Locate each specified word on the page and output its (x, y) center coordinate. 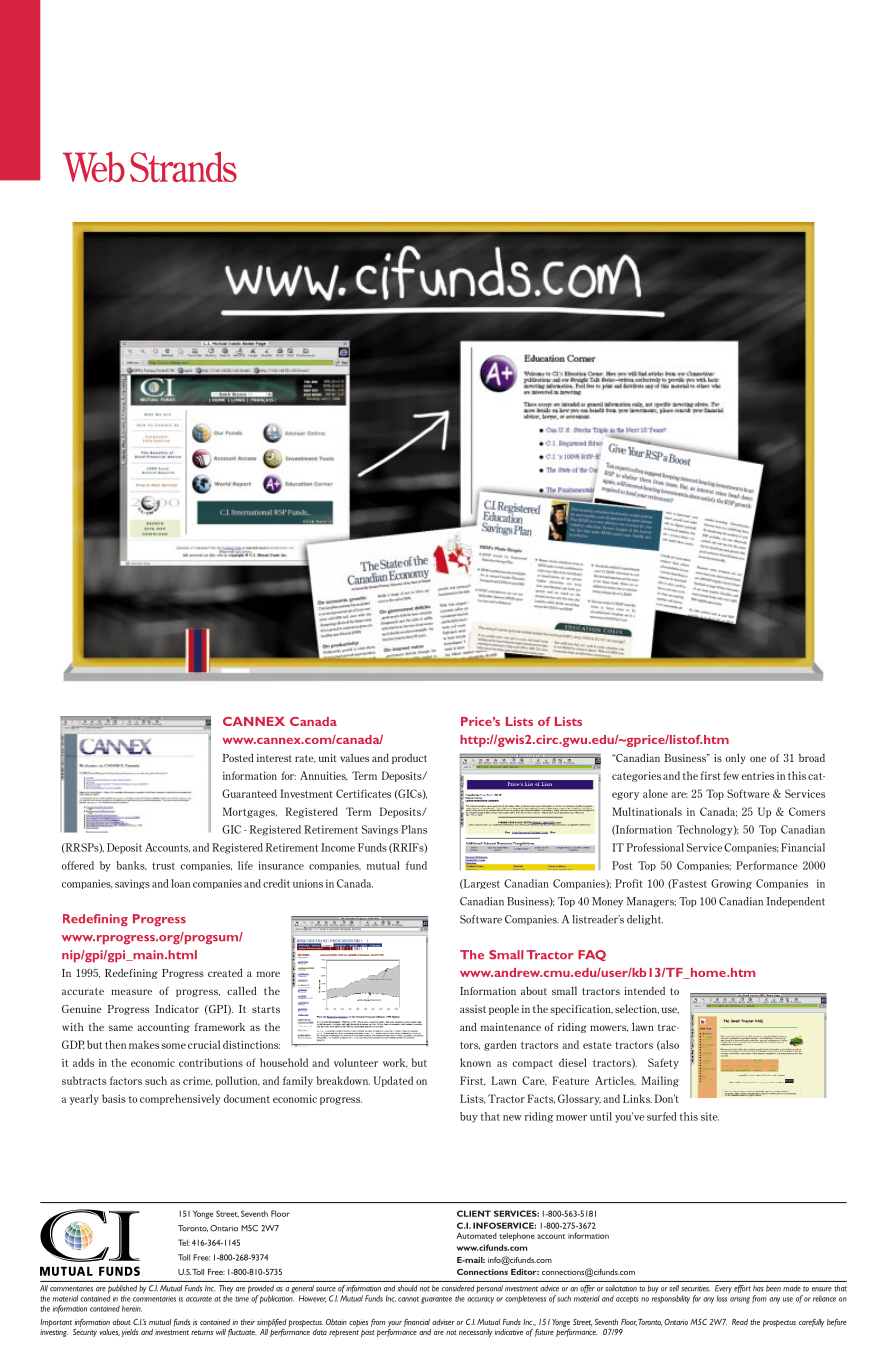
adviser (443, 1322)
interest (274, 758)
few (731, 775)
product (409, 759)
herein (132, 1308)
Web (93, 166)
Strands (183, 166)
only (736, 758)
